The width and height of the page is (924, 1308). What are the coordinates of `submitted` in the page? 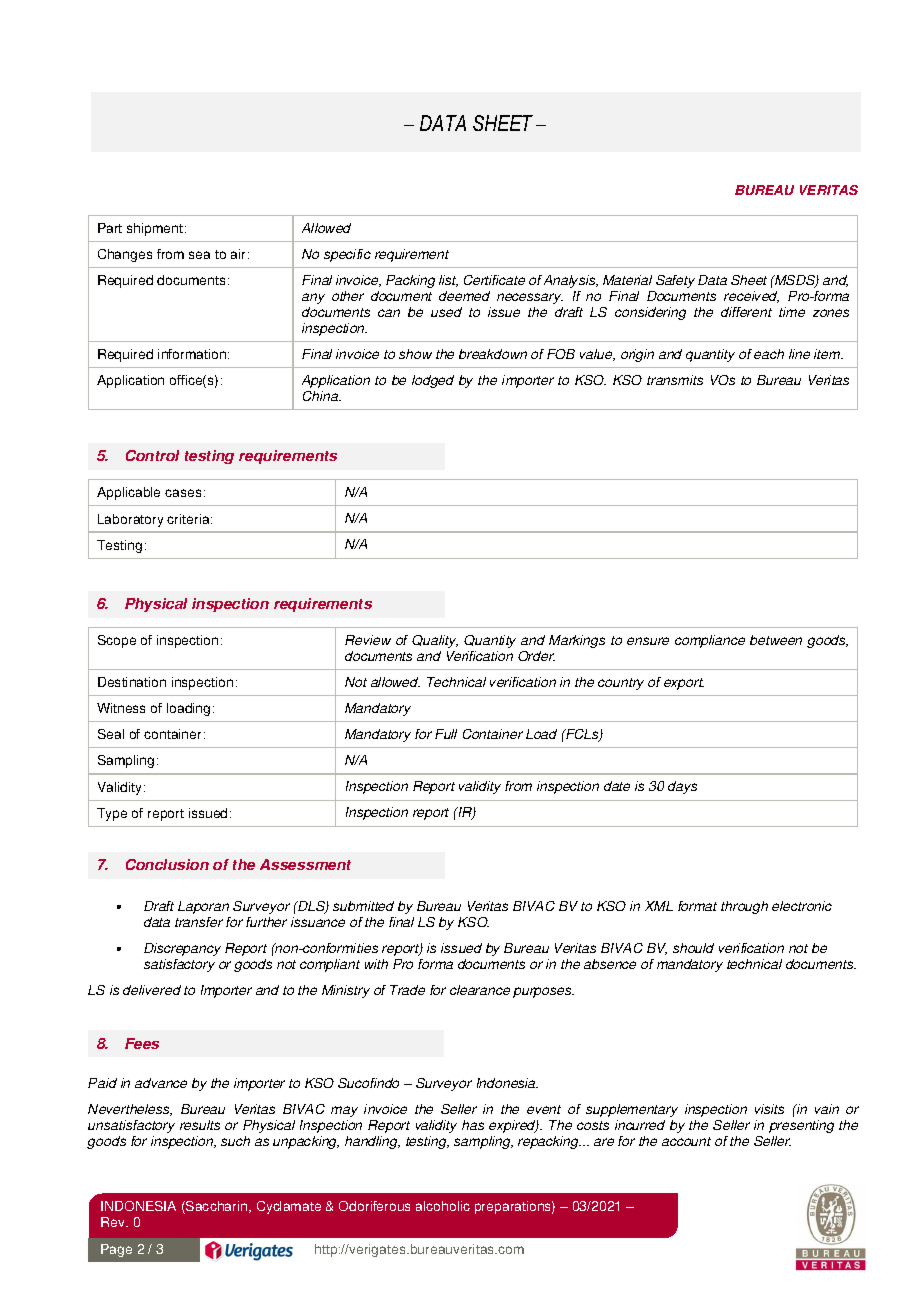 It's located at (363, 906).
